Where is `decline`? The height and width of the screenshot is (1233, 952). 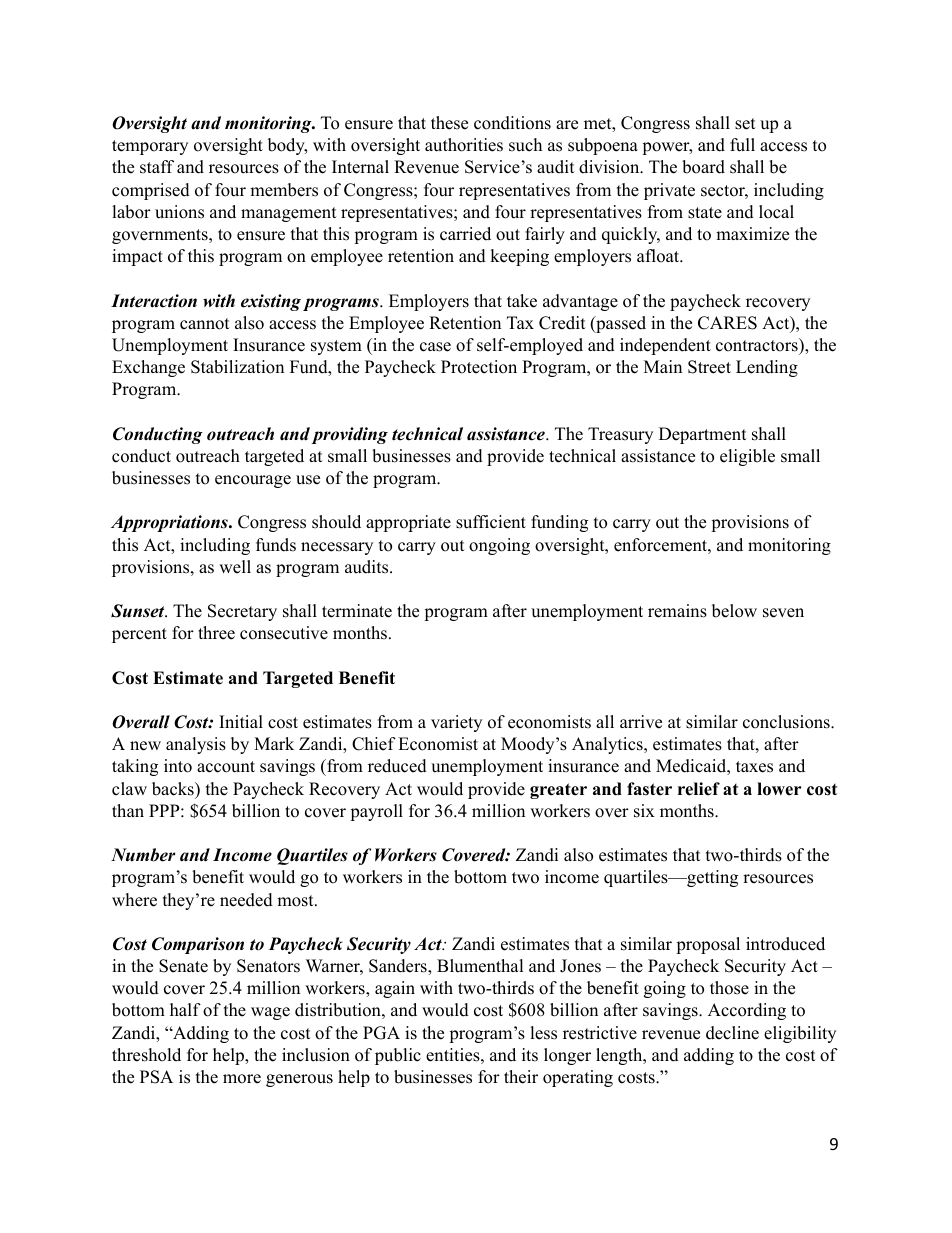 decline is located at coordinates (732, 1033).
